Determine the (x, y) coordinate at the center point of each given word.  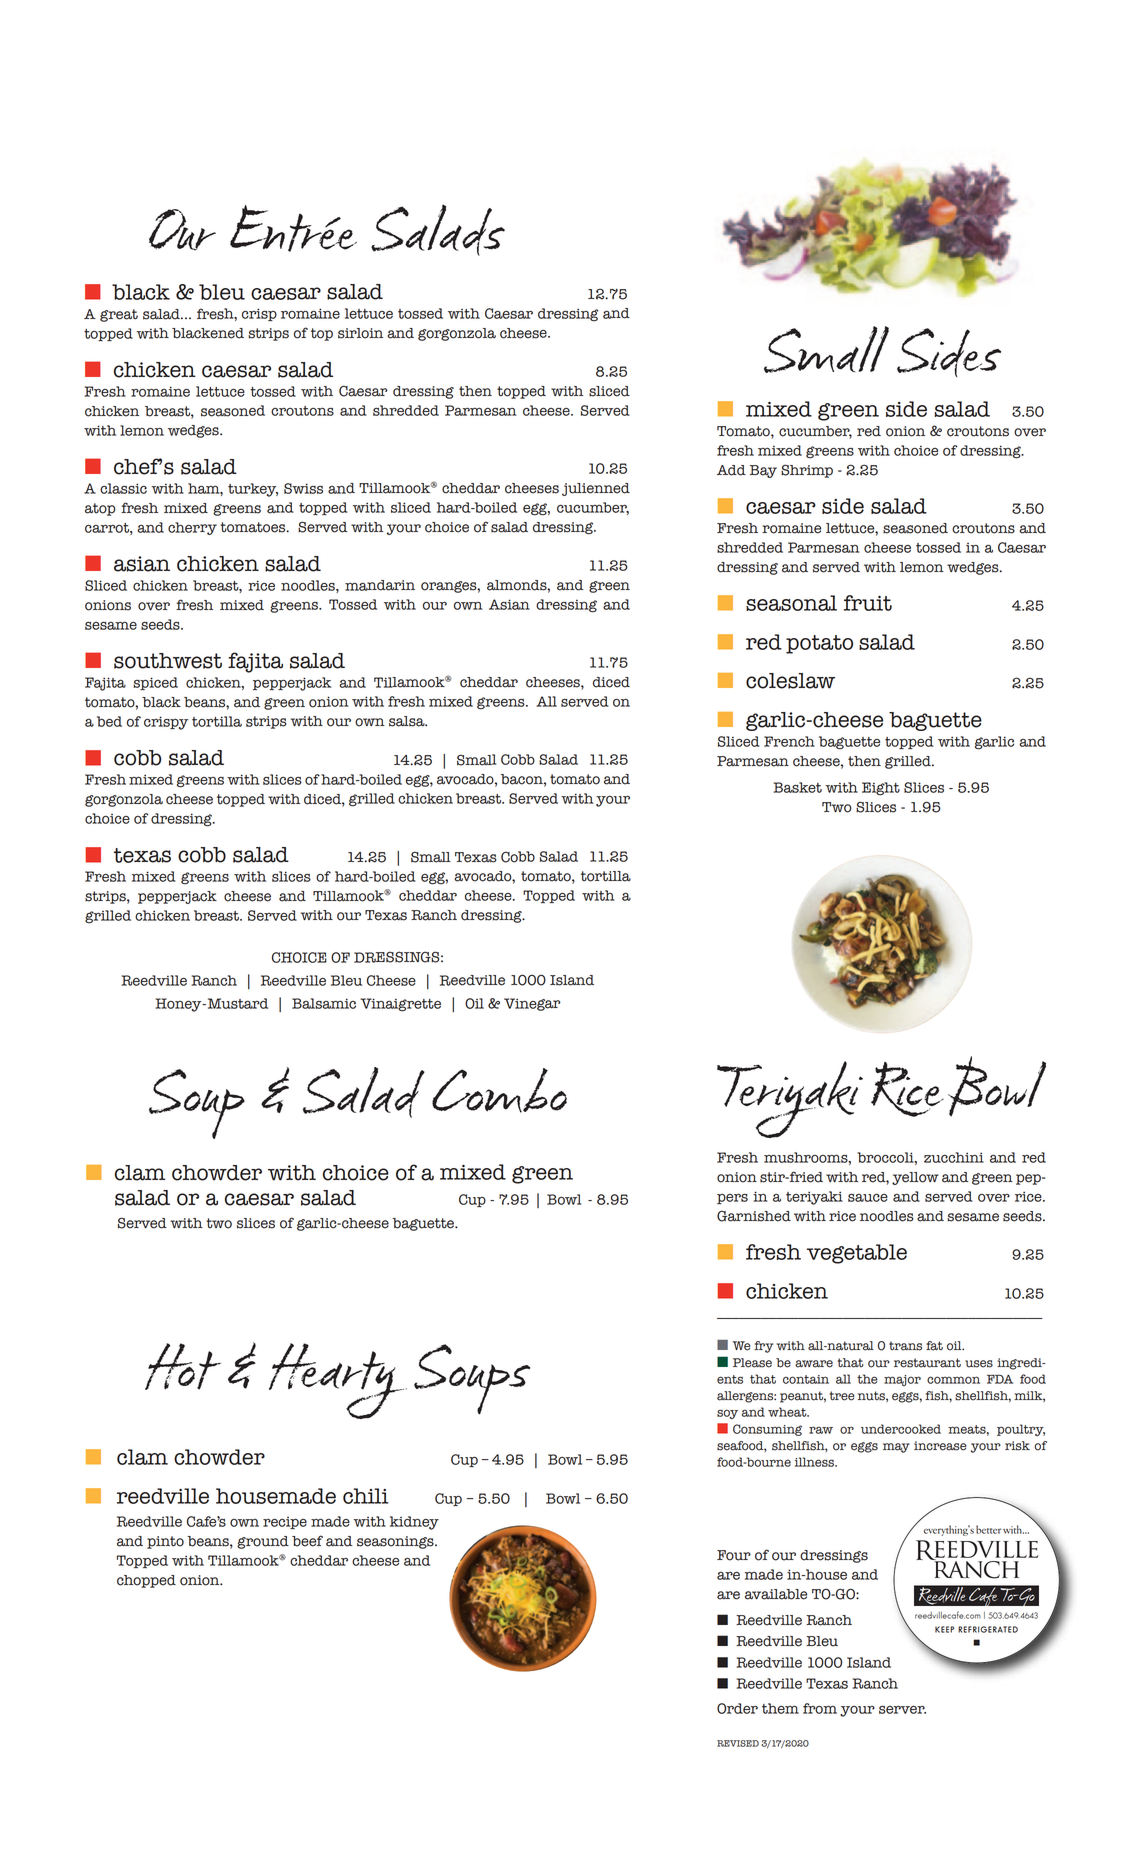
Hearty (338, 1381)
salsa (408, 721)
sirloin (360, 333)
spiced (155, 683)
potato (819, 644)
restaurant (927, 1363)
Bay (763, 471)
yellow (915, 1178)
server (902, 1710)
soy (727, 1414)
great (119, 315)
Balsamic (324, 1003)
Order (737, 1708)
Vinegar (532, 1004)
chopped (146, 1581)
